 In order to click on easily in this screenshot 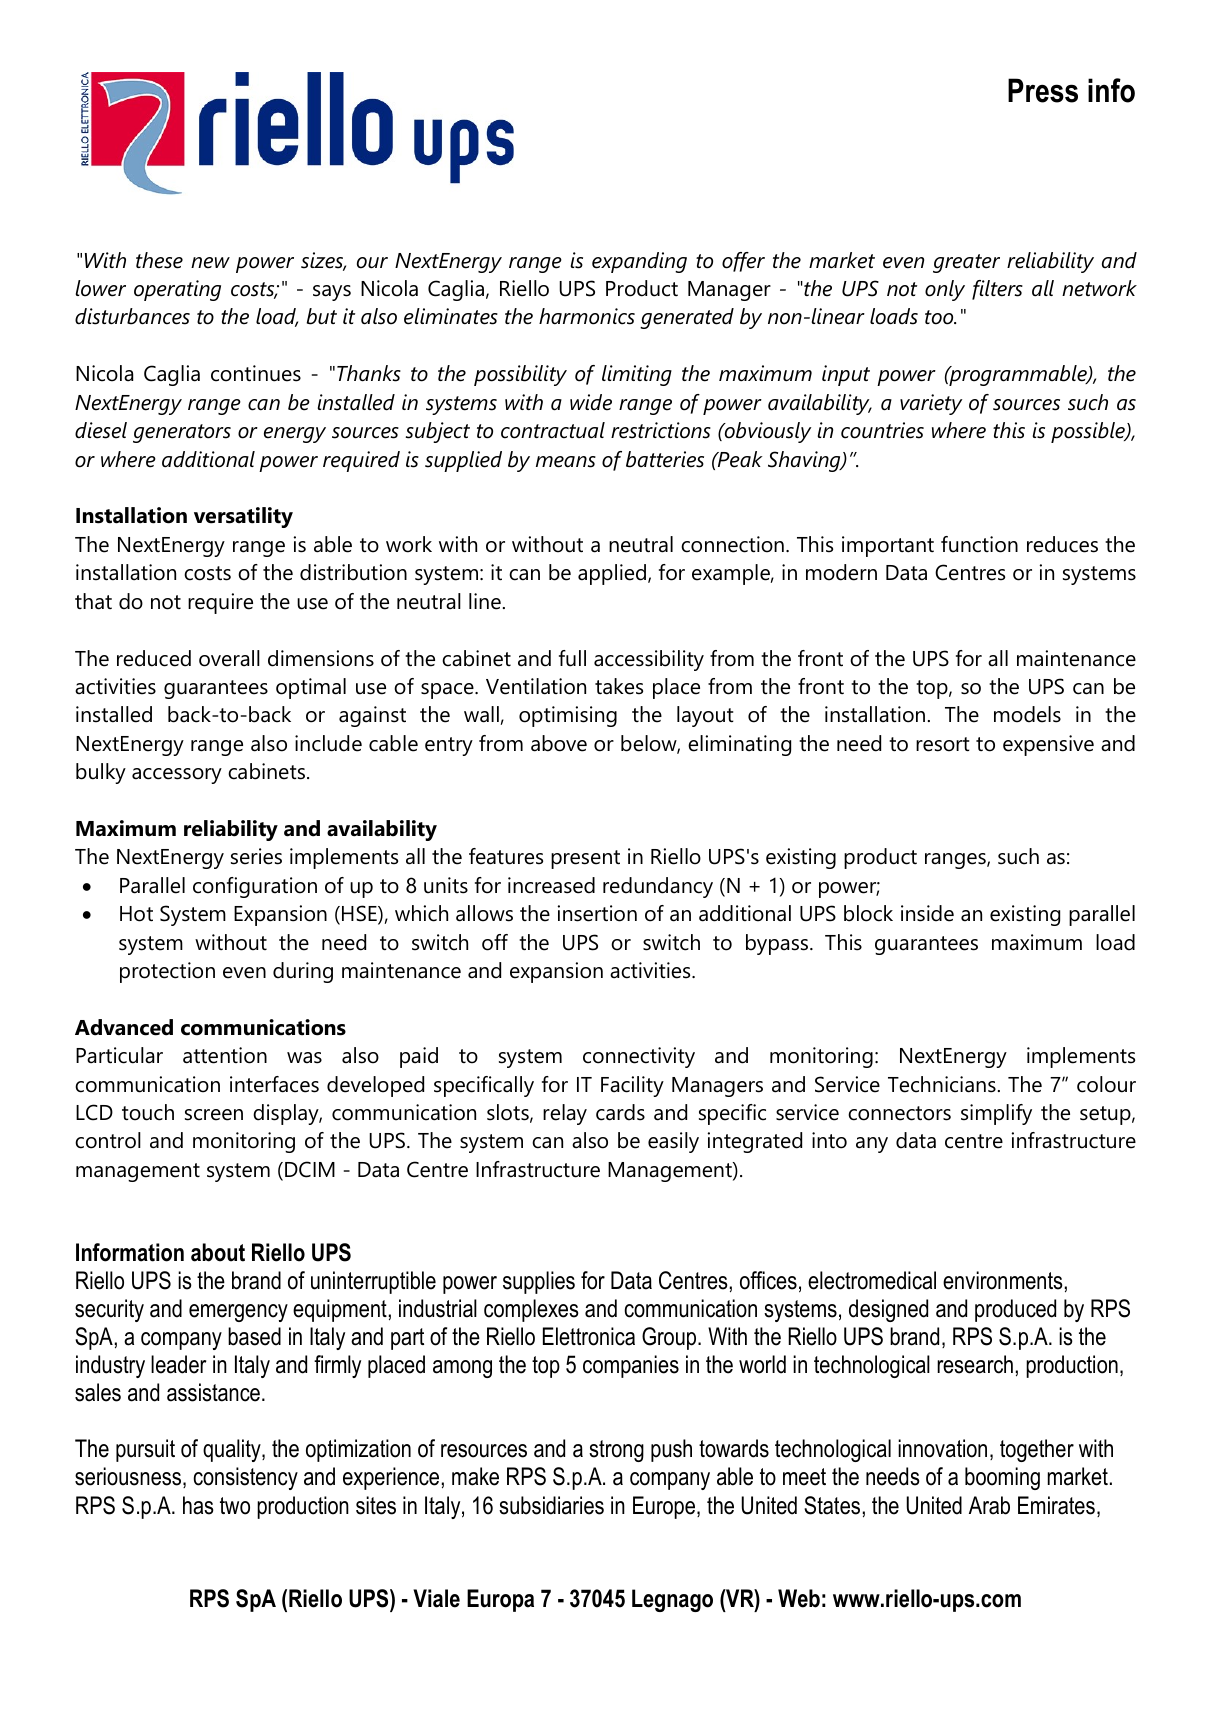, I will do `click(673, 1142)`.
